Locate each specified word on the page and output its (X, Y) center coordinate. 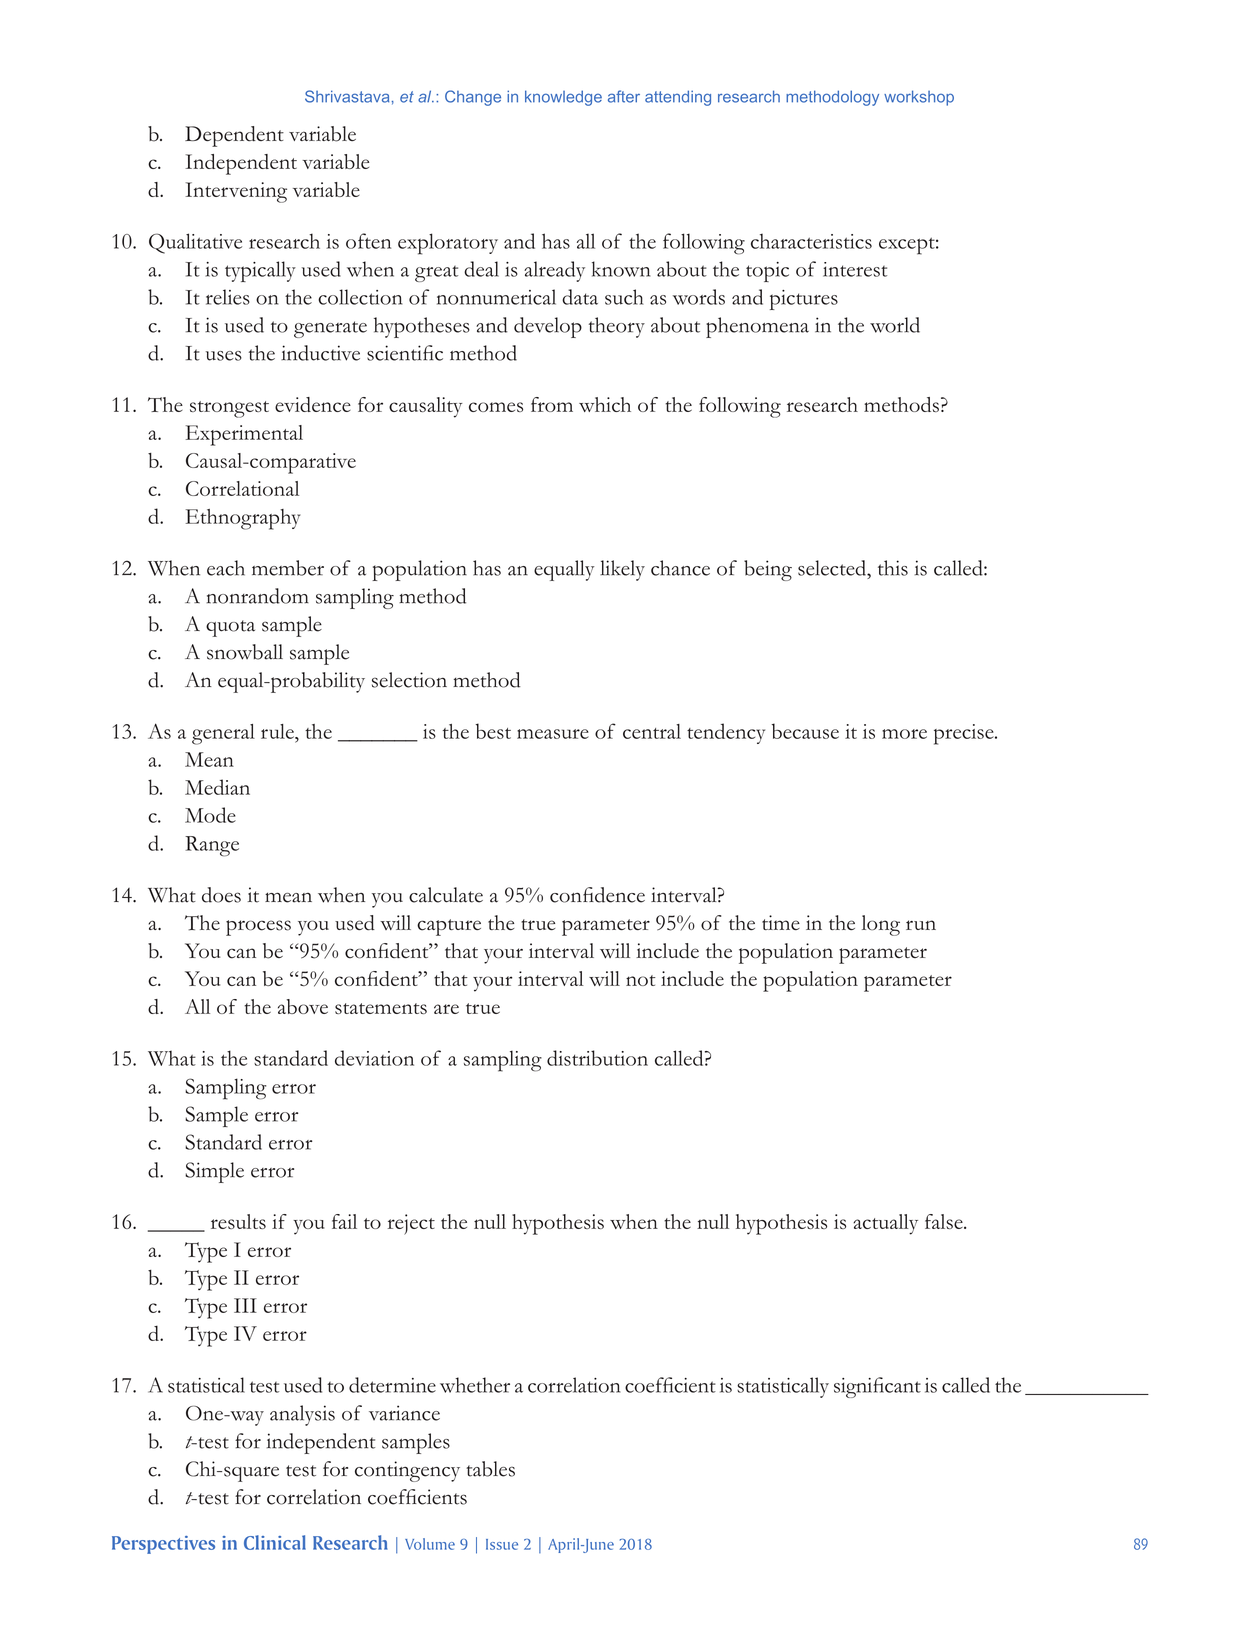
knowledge (563, 98)
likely (622, 570)
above (303, 1006)
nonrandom (258, 596)
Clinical (275, 1542)
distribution (597, 1058)
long (881, 925)
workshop (919, 98)
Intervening (236, 192)
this (893, 568)
